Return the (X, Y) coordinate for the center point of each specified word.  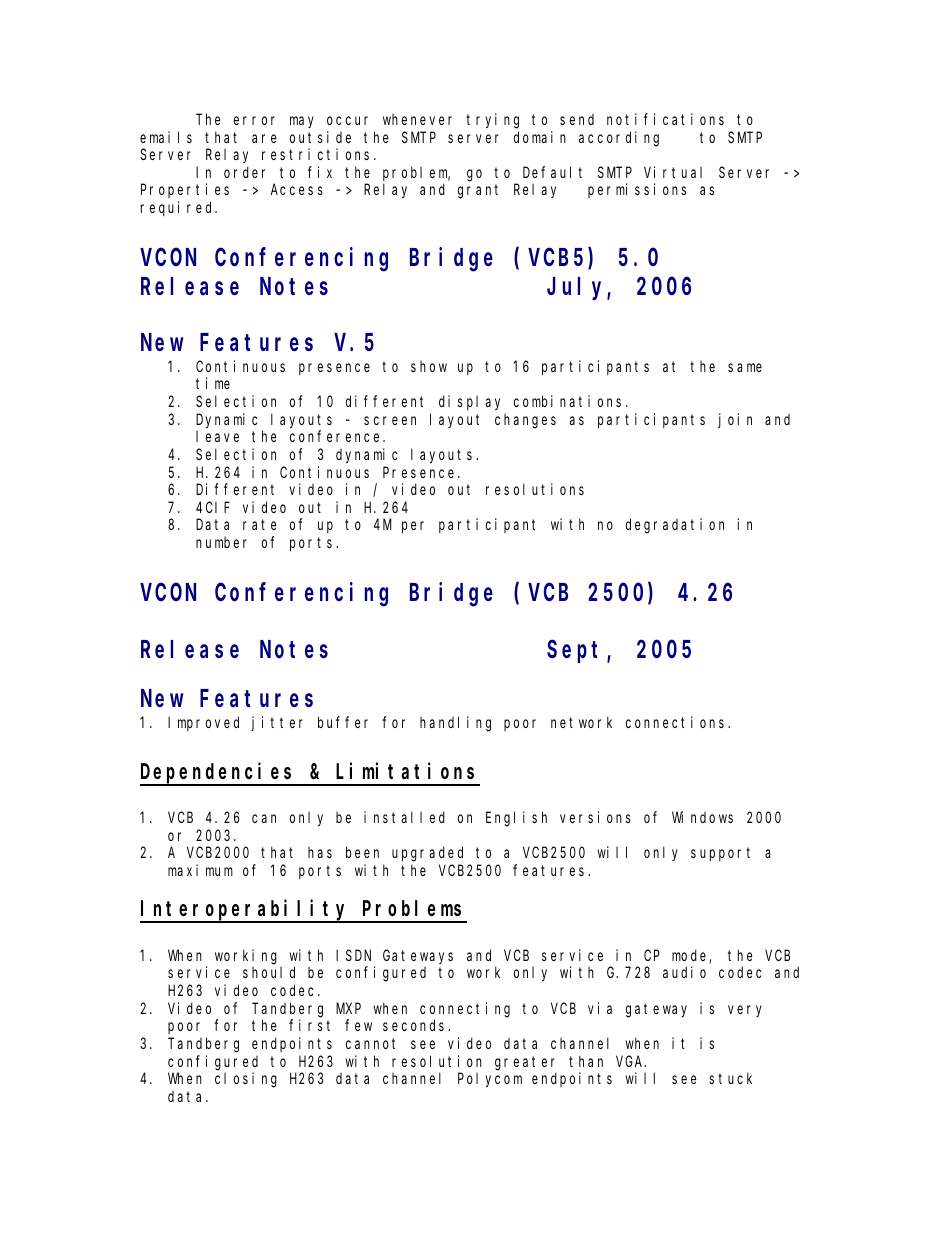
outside (320, 137)
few (358, 1025)
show (429, 366)
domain (540, 137)
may (302, 122)
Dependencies (219, 773)
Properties (185, 190)
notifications (665, 119)
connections (677, 722)
